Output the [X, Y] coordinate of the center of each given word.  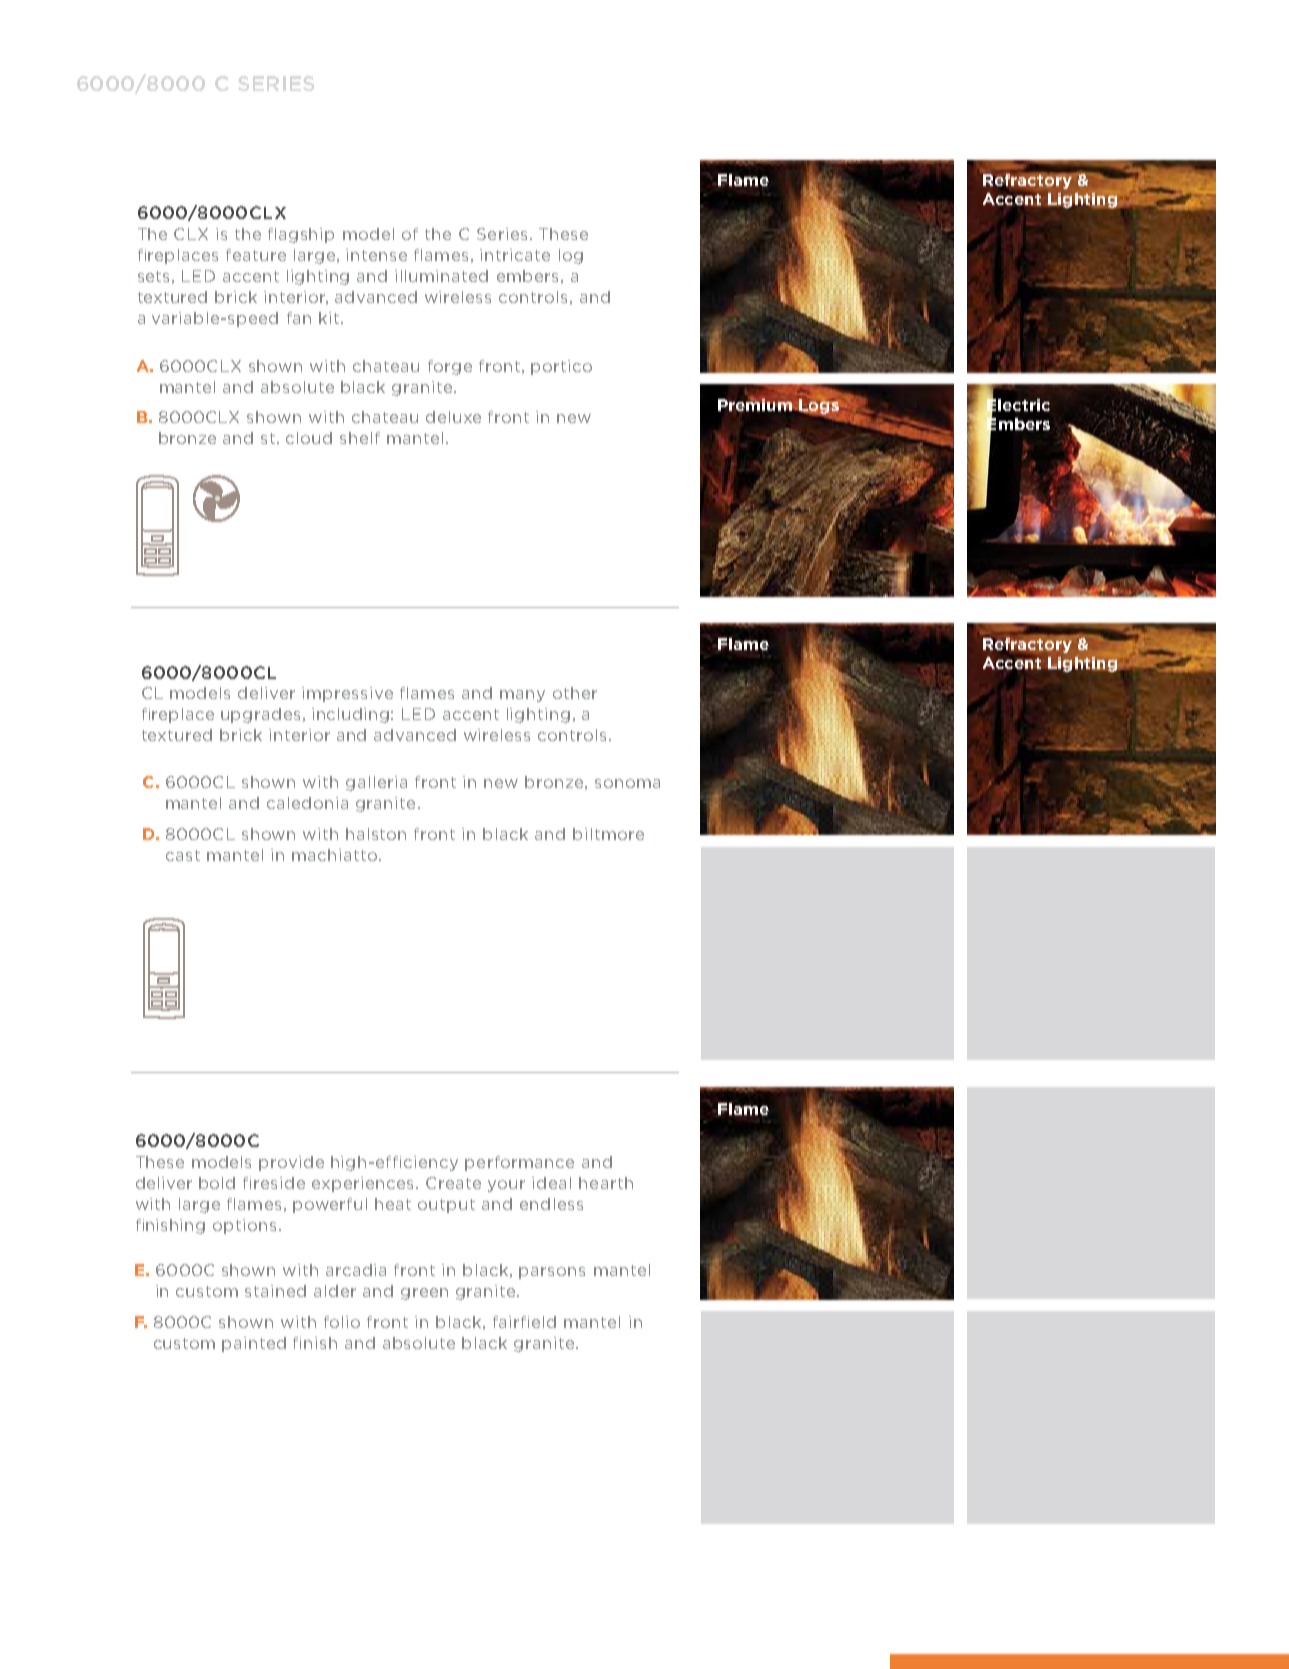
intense [376, 255]
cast [183, 855]
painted [254, 1344]
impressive [347, 694]
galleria [376, 783]
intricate [515, 255]
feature [256, 255]
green [424, 1294]
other [575, 693]
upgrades [260, 715]
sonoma [627, 783]
